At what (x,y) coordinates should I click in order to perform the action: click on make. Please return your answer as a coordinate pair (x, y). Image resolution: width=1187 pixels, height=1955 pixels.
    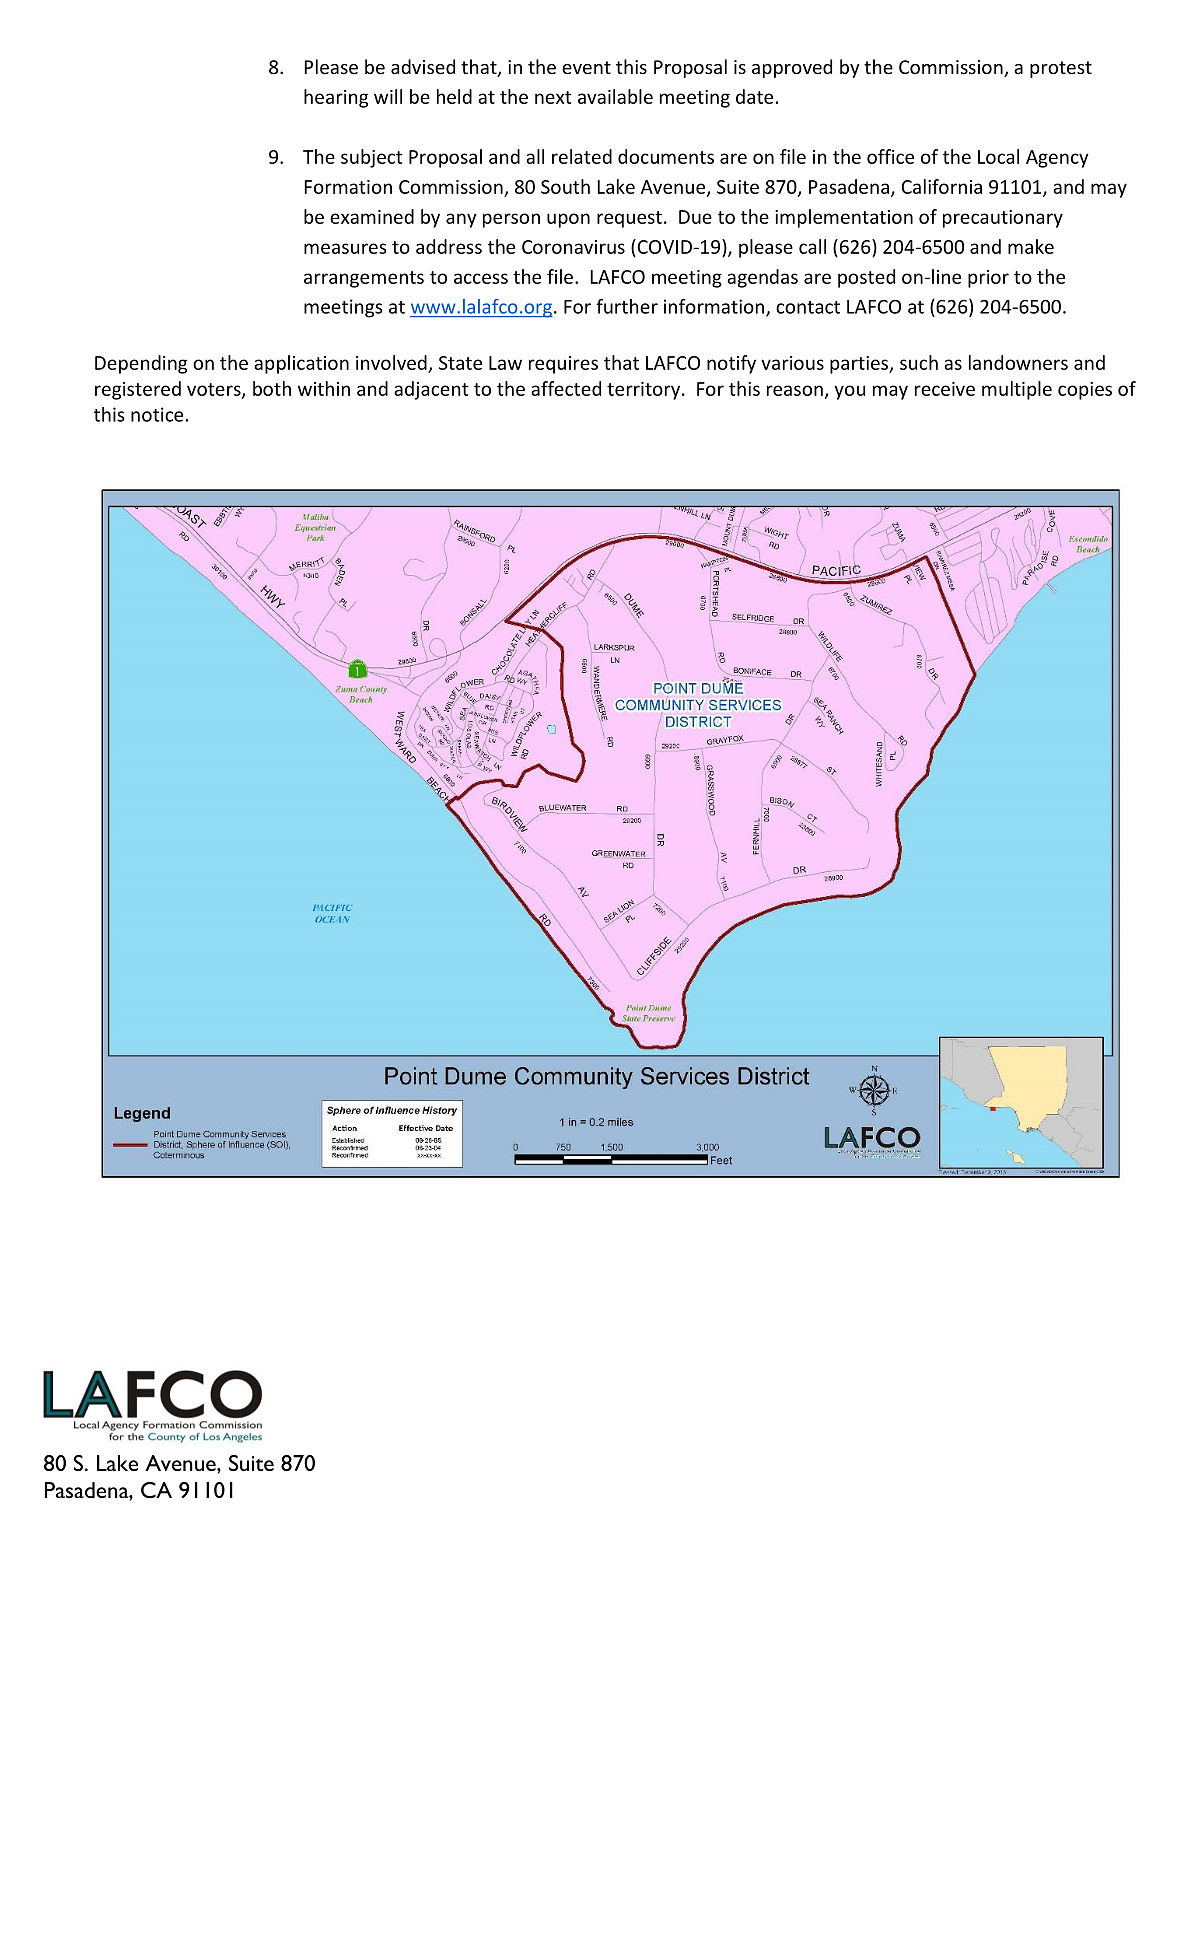
    Looking at the image, I should click on (1031, 246).
